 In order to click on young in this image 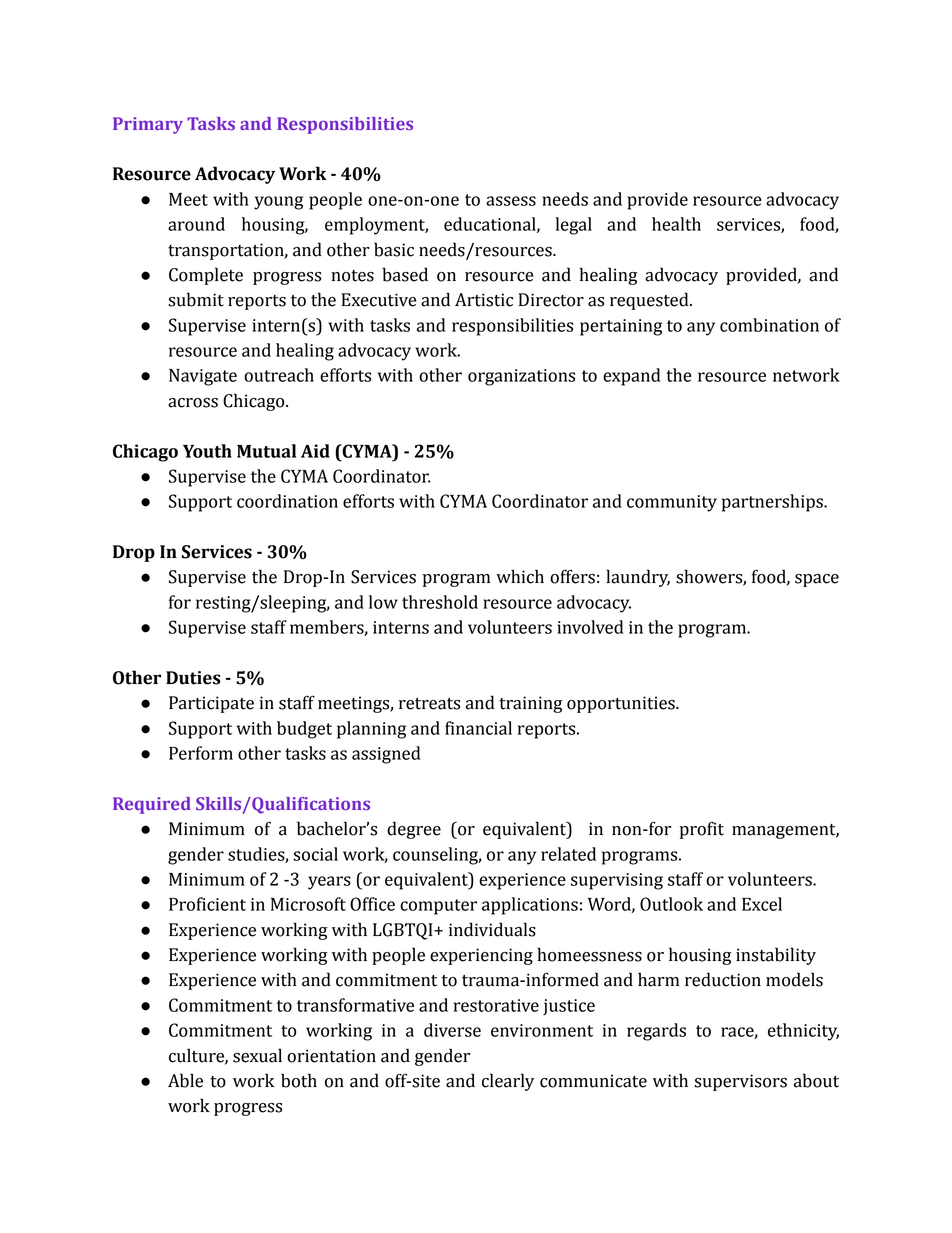, I will do `click(278, 203)`.
